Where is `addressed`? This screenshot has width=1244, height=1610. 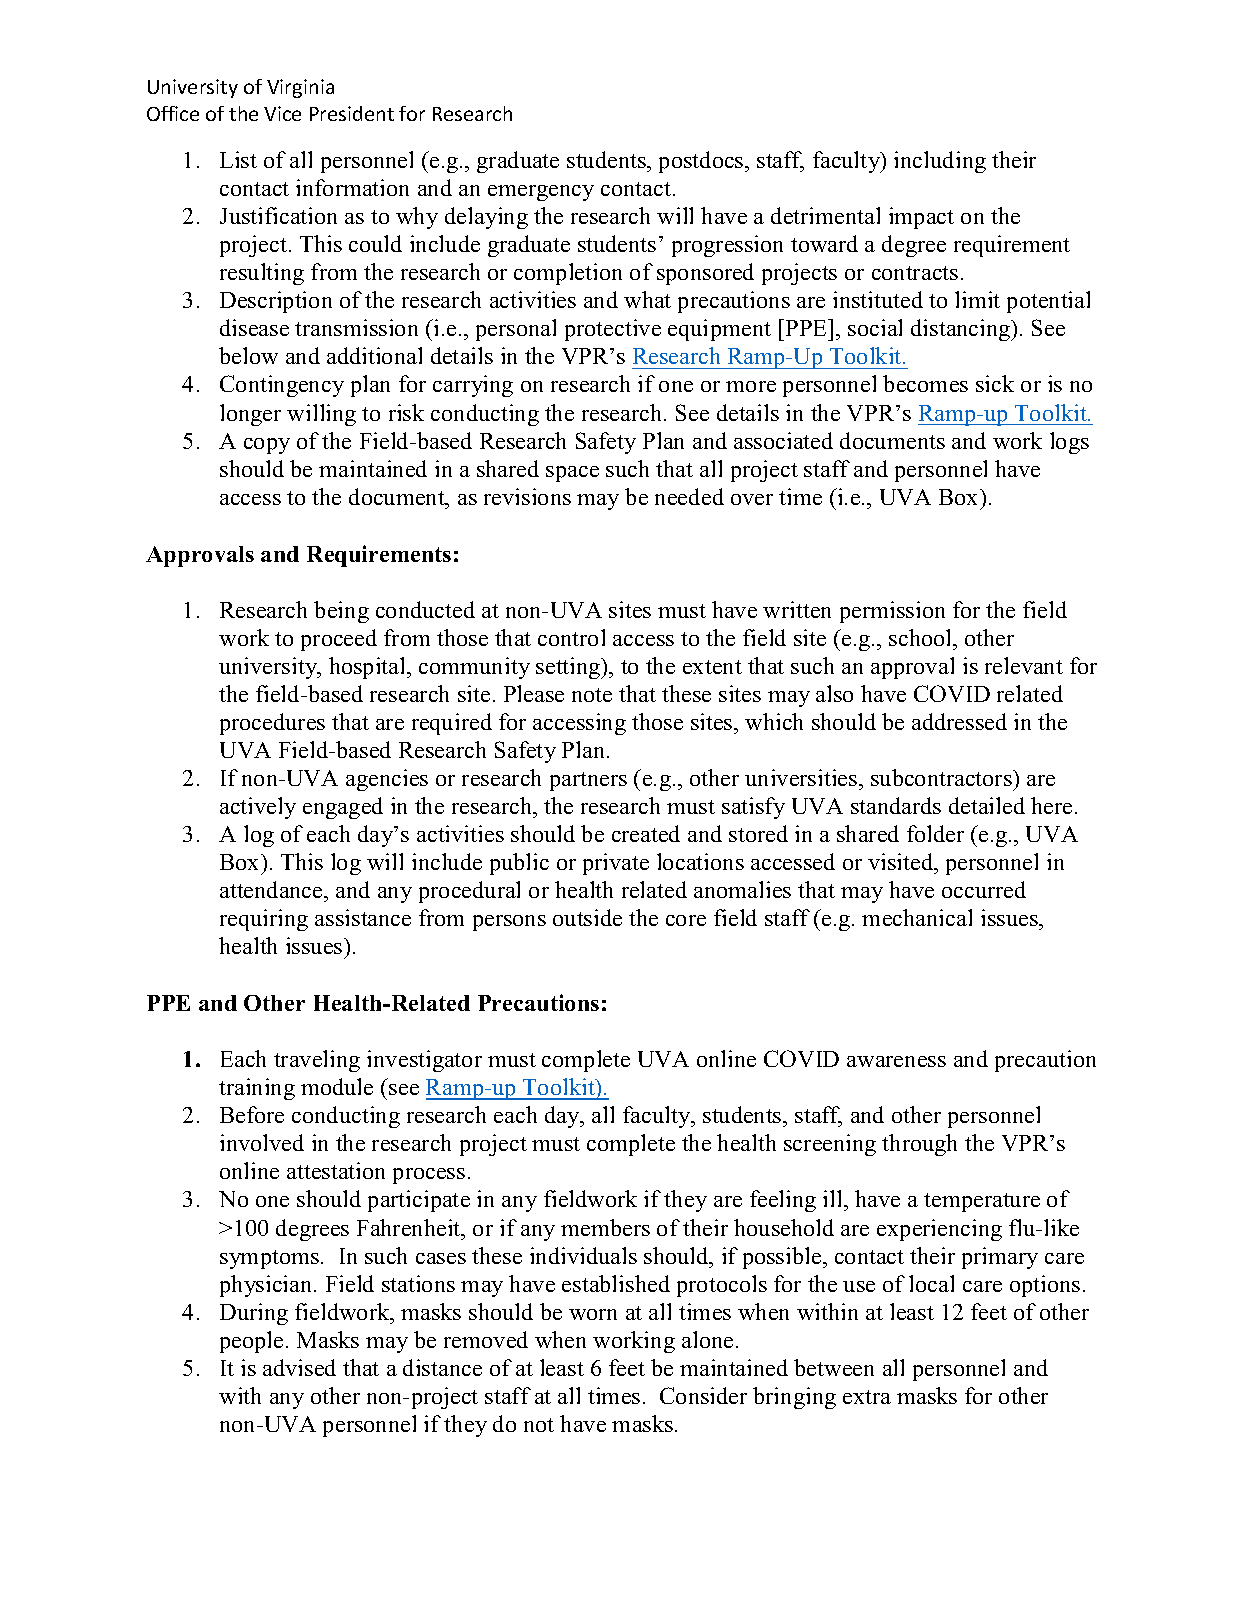 addressed is located at coordinates (959, 721).
